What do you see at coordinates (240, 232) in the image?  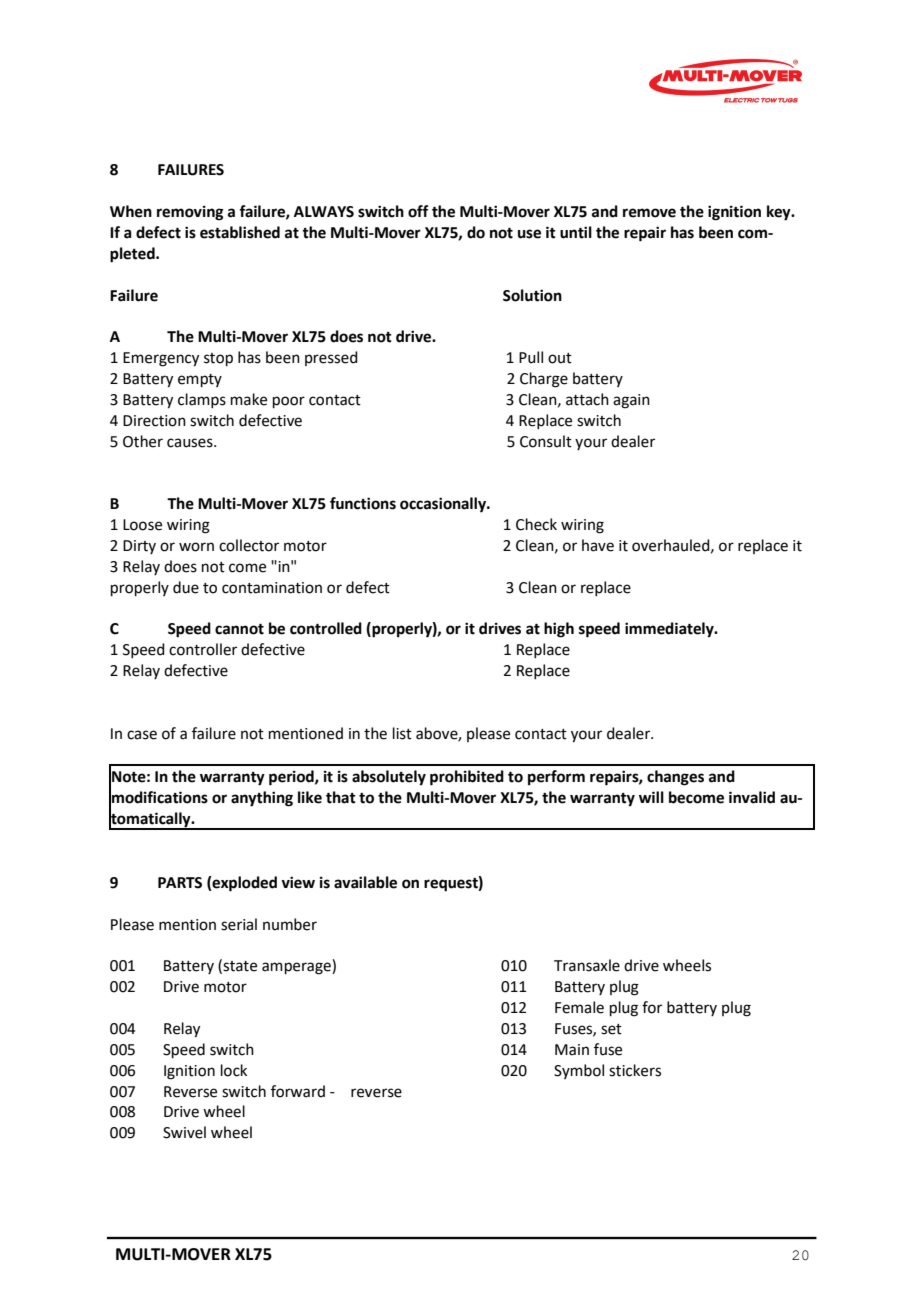 I see `established` at bounding box center [240, 232].
